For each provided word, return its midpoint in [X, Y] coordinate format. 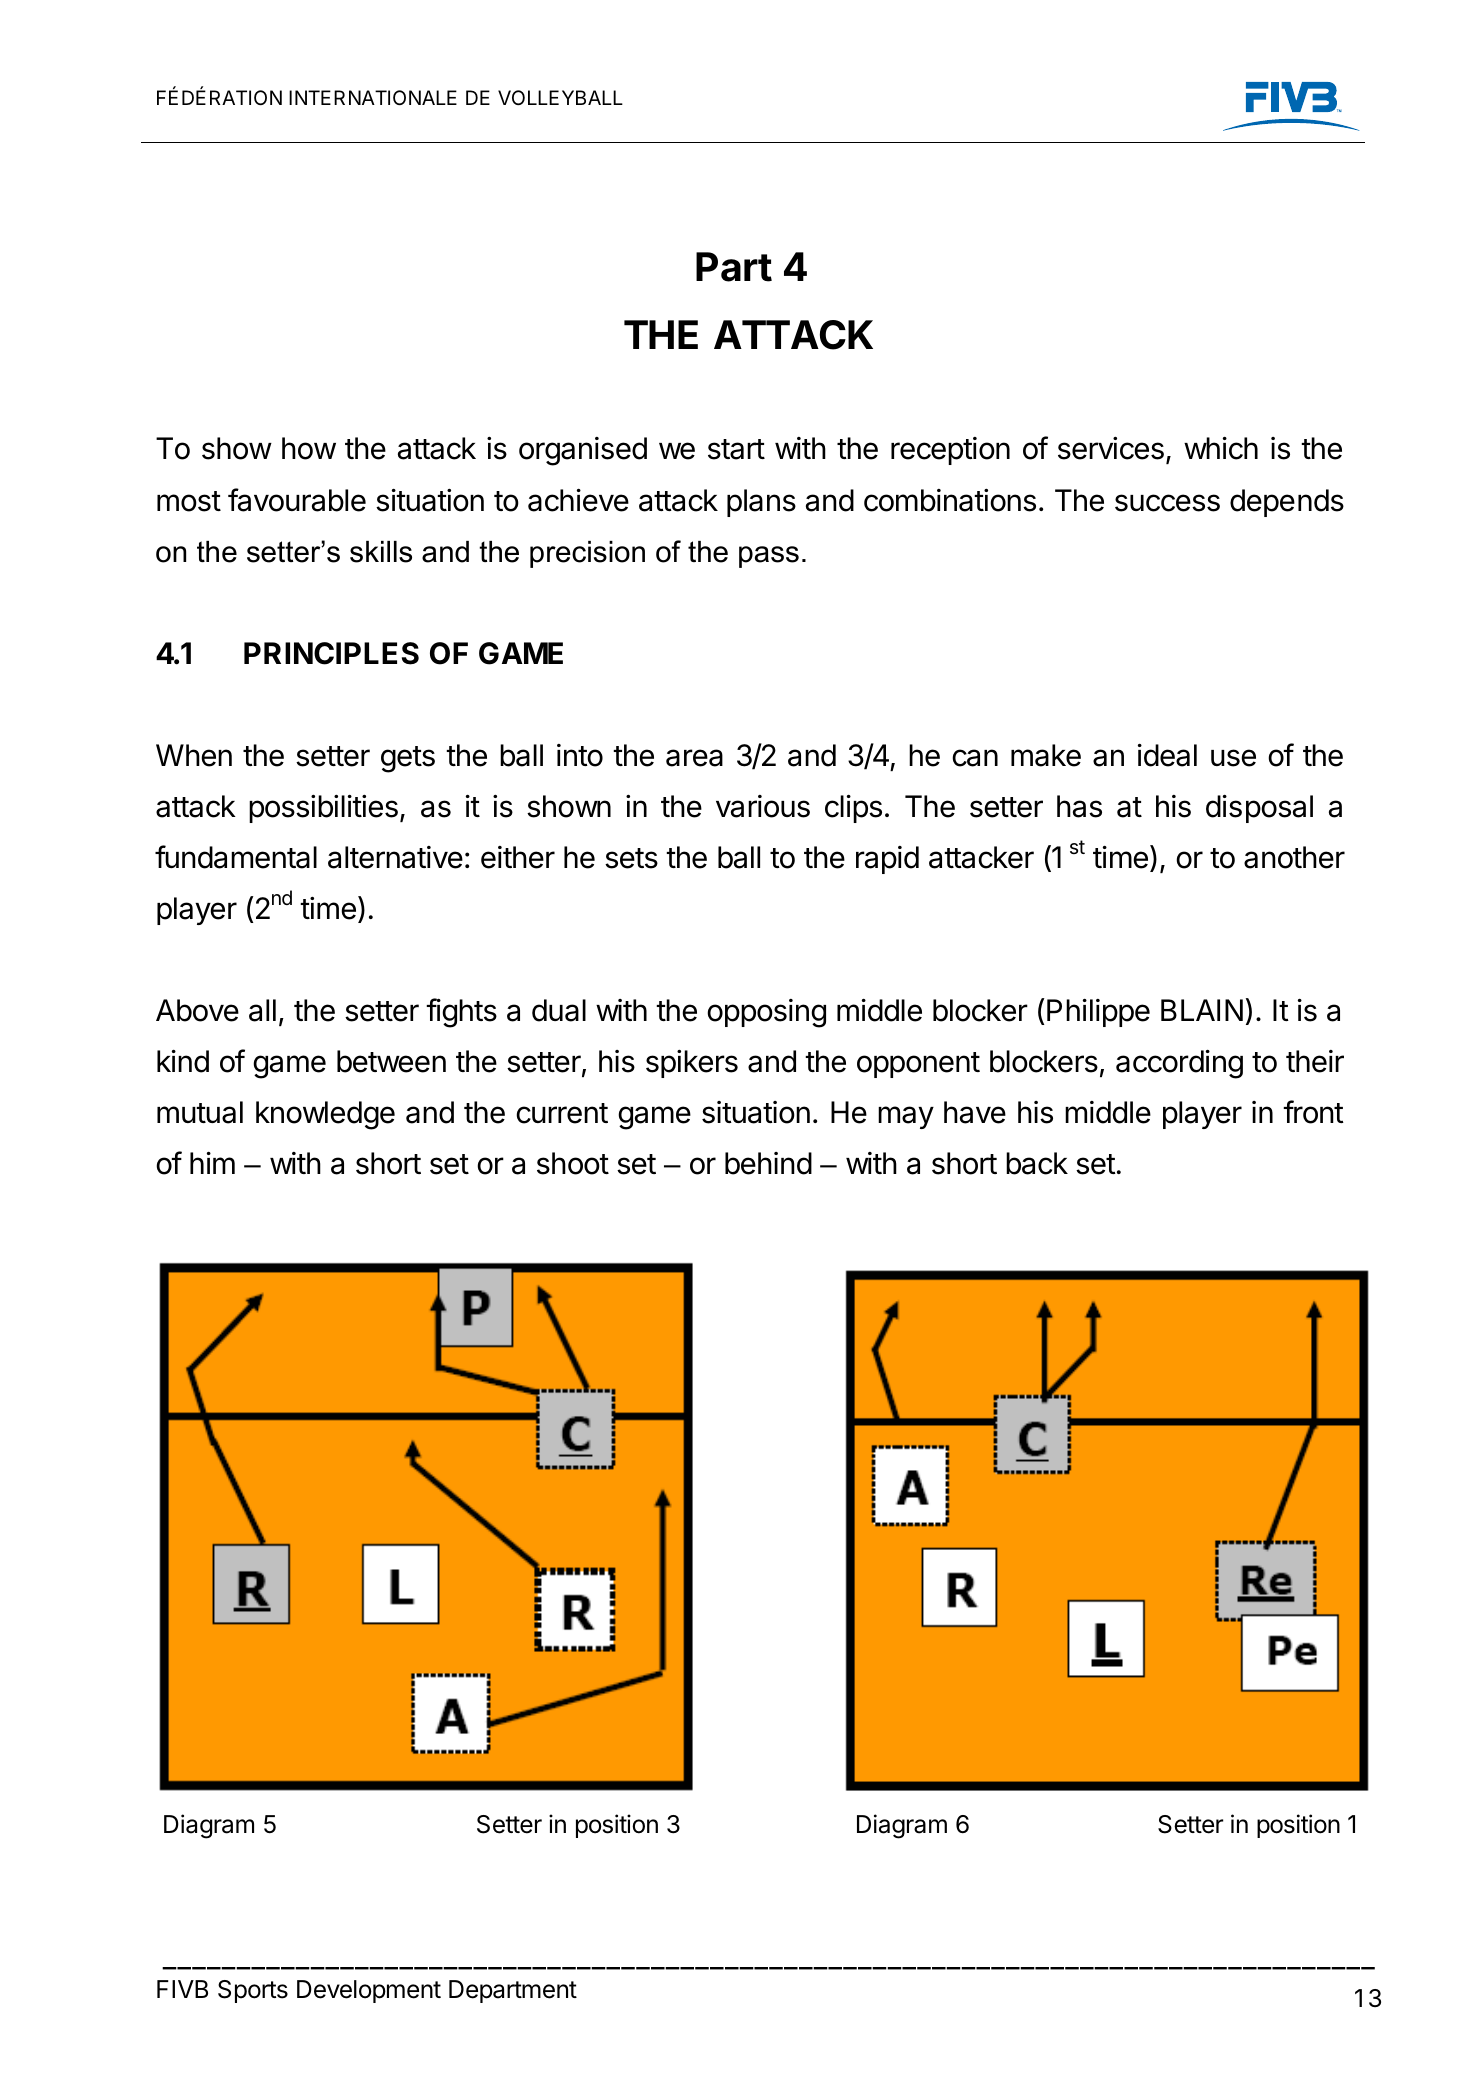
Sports [253, 1991]
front [1313, 1112]
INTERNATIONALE [373, 97]
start [736, 449]
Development [369, 1991]
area [694, 758]
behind [768, 1163]
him [212, 1163]
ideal [1167, 755]
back [1037, 1163]
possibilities [323, 809]
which [1221, 448]
